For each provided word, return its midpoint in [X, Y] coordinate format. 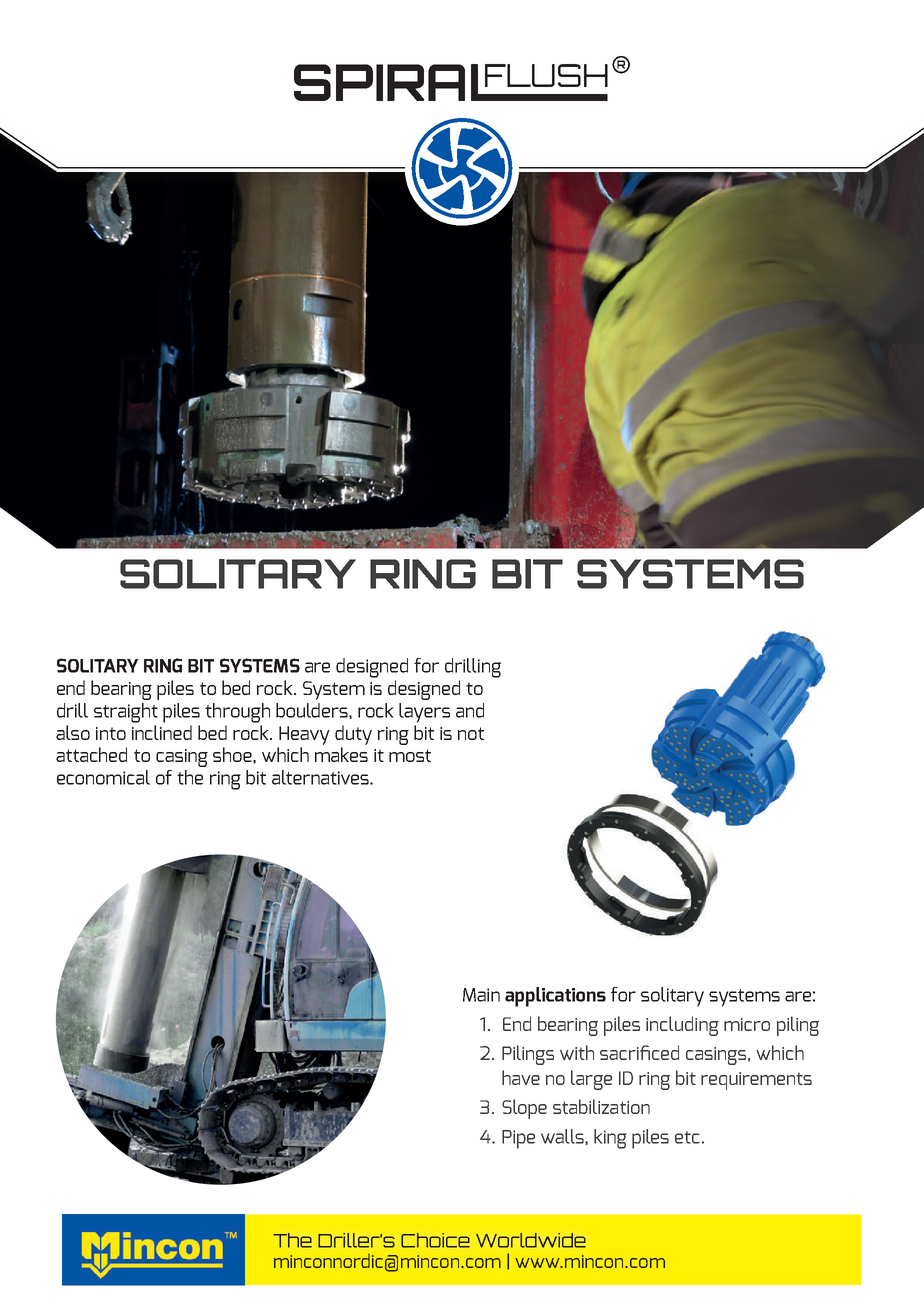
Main [481, 995]
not [471, 733]
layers [424, 713]
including [682, 1026]
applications [555, 997]
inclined [162, 731]
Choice [435, 1240]
